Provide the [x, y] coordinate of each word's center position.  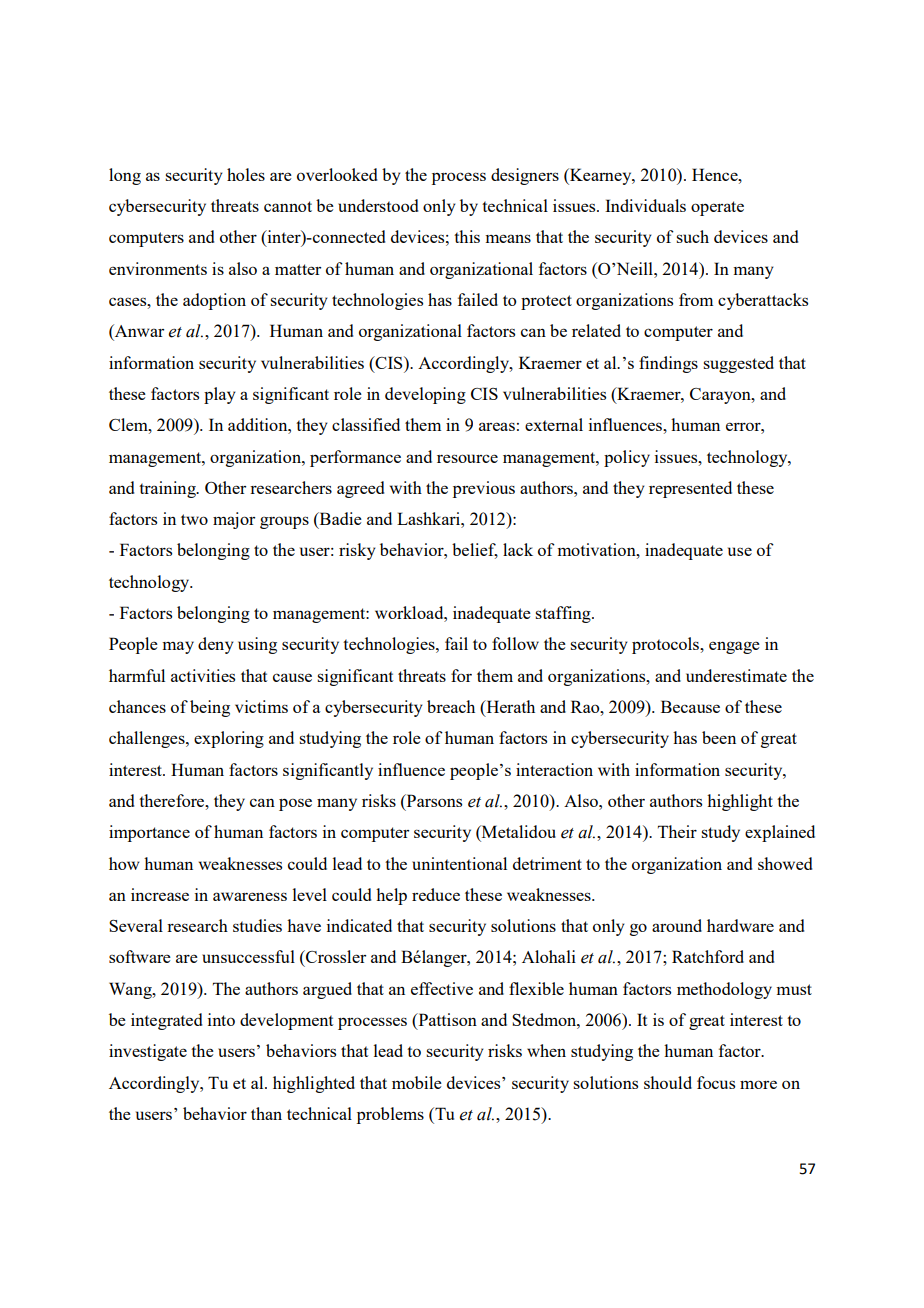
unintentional [459, 863]
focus [716, 1082]
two [194, 519]
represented [690, 489]
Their [677, 831]
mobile [417, 1082]
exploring [229, 739]
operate [717, 208]
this [467, 236]
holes [246, 174]
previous [484, 489]
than [266, 1113]
